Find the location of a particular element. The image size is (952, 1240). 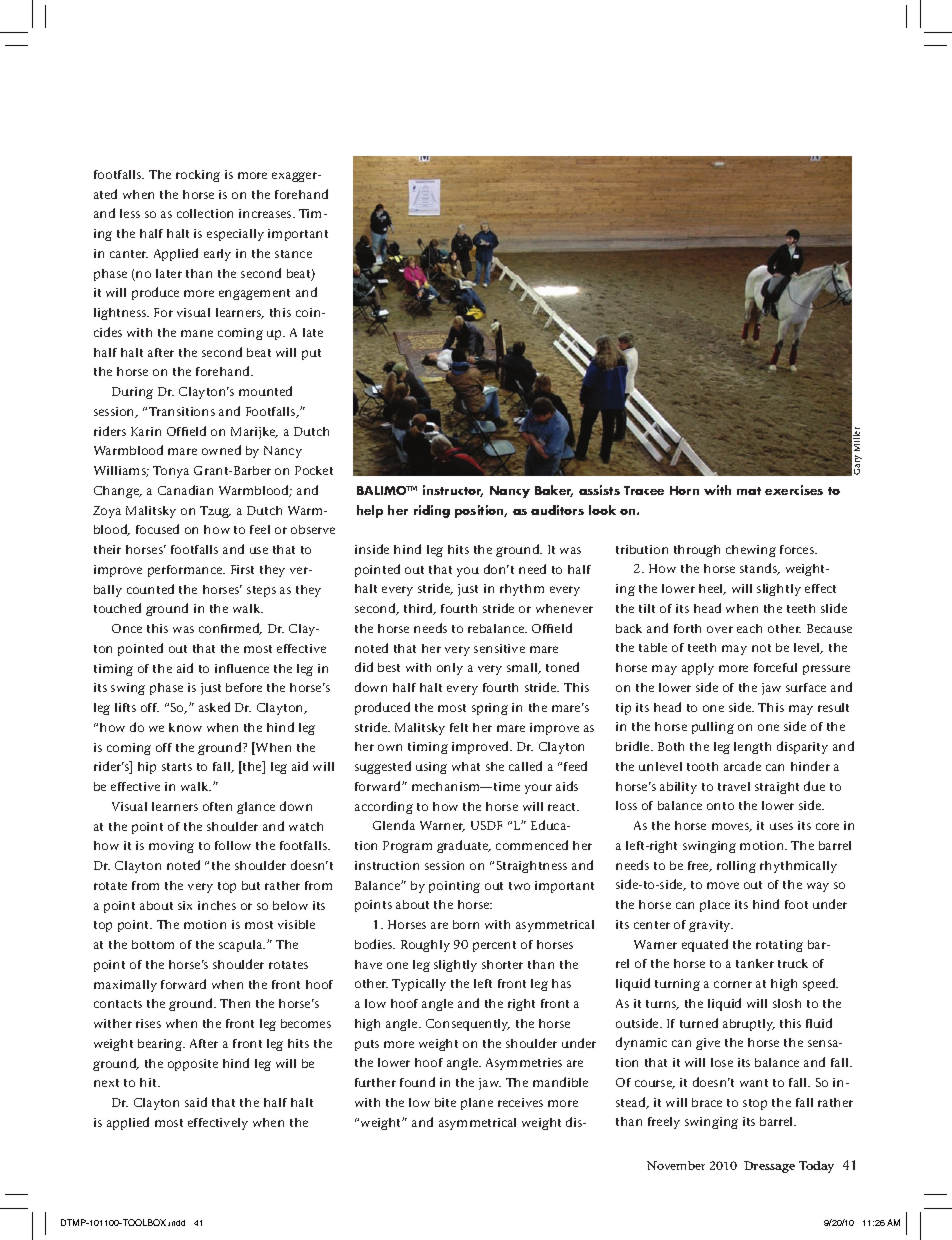

mat is located at coordinates (749, 491).
